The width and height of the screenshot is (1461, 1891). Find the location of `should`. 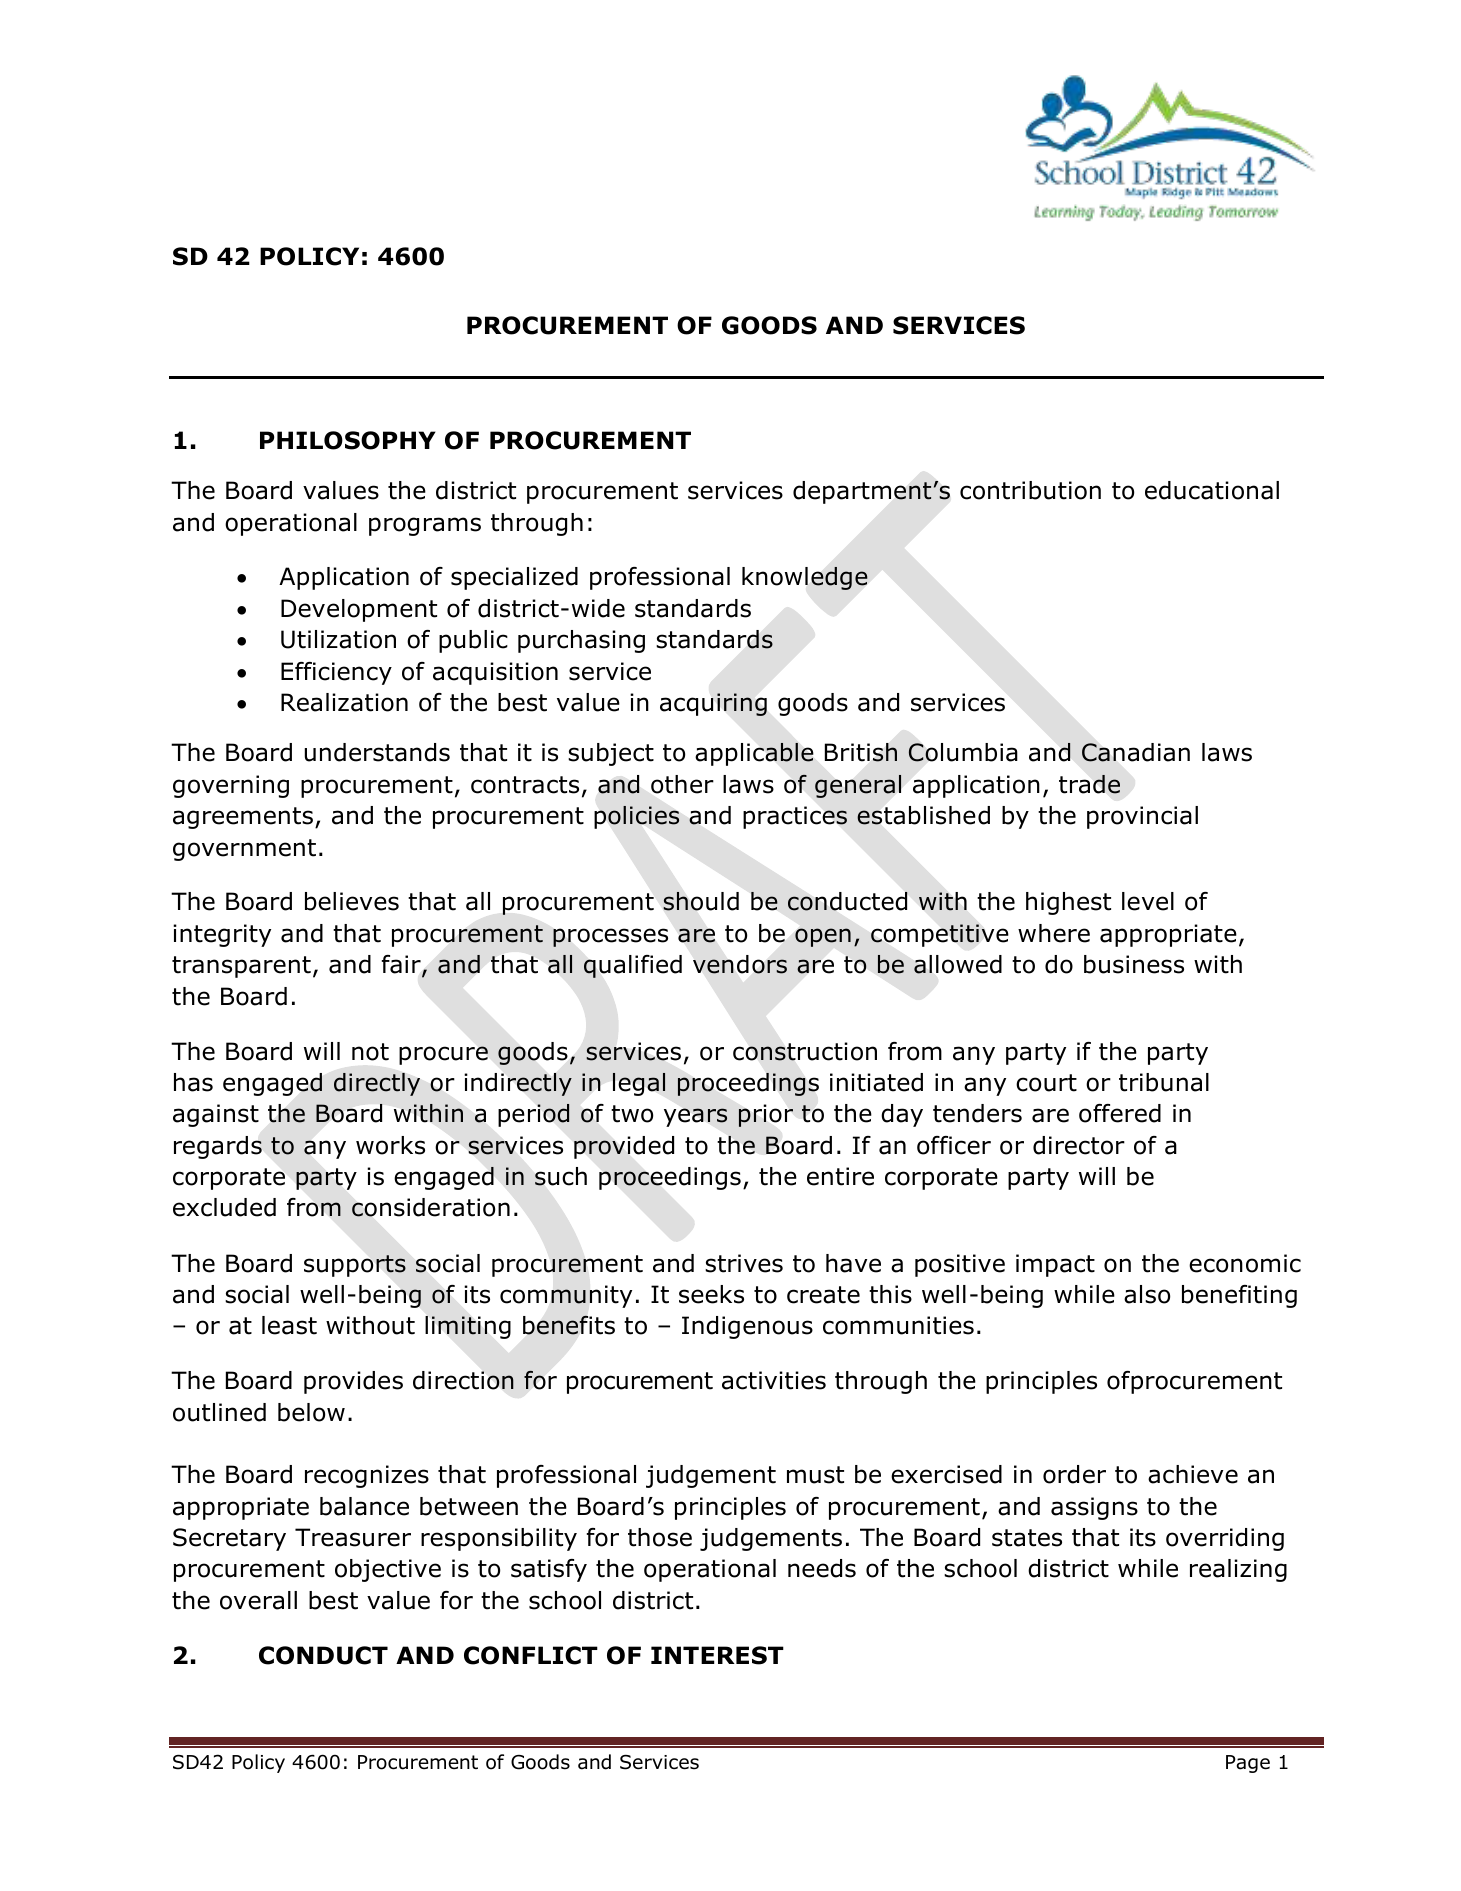

should is located at coordinates (701, 901).
